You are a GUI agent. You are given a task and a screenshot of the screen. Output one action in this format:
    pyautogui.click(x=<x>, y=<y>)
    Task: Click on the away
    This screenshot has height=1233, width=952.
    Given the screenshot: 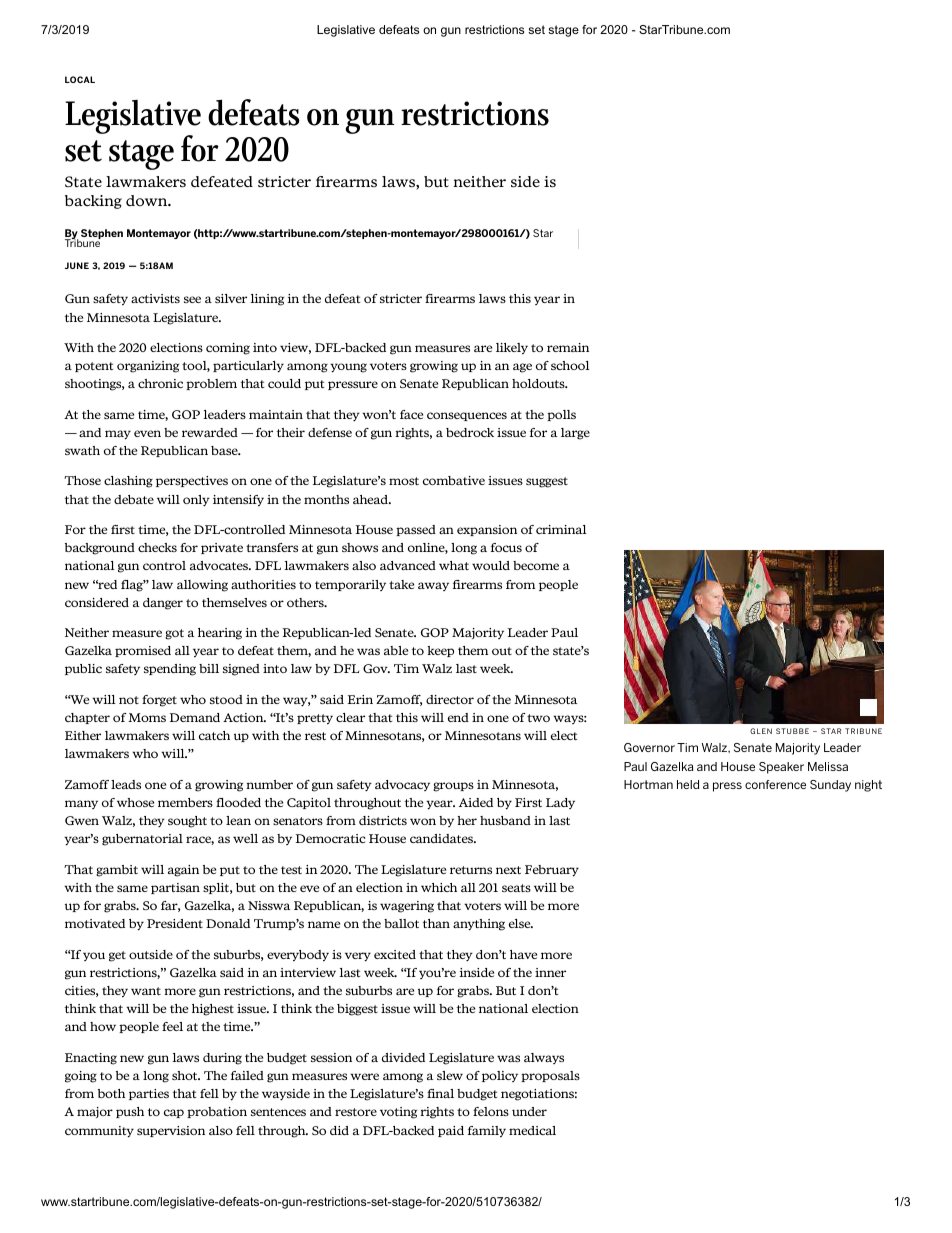 What is the action you would take?
    pyautogui.click(x=433, y=586)
